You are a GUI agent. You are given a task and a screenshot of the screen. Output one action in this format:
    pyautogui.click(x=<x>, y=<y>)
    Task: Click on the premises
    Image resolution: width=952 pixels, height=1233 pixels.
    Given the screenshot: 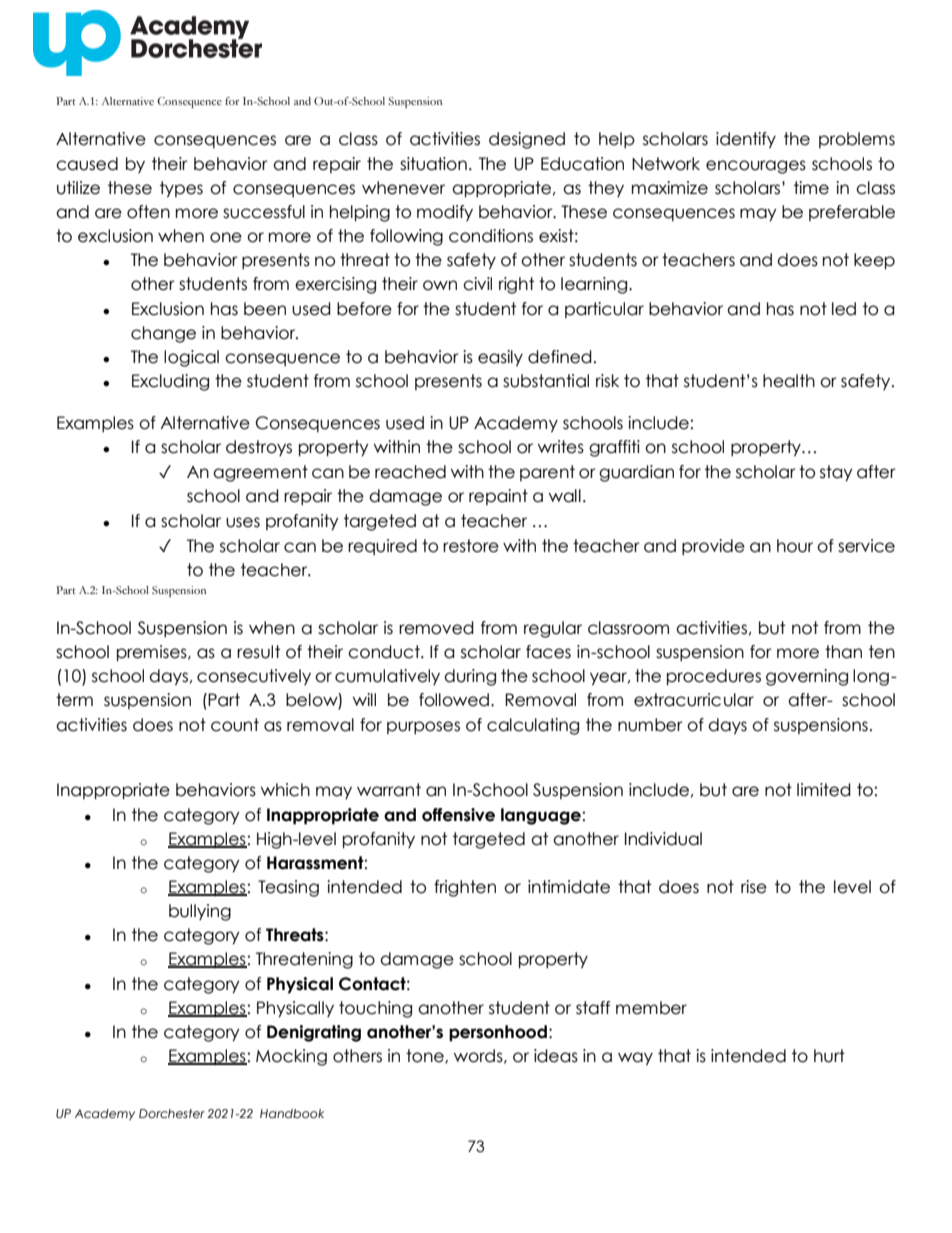 What is the action you would take?
    pyautogui.click(x=153, y=653)
